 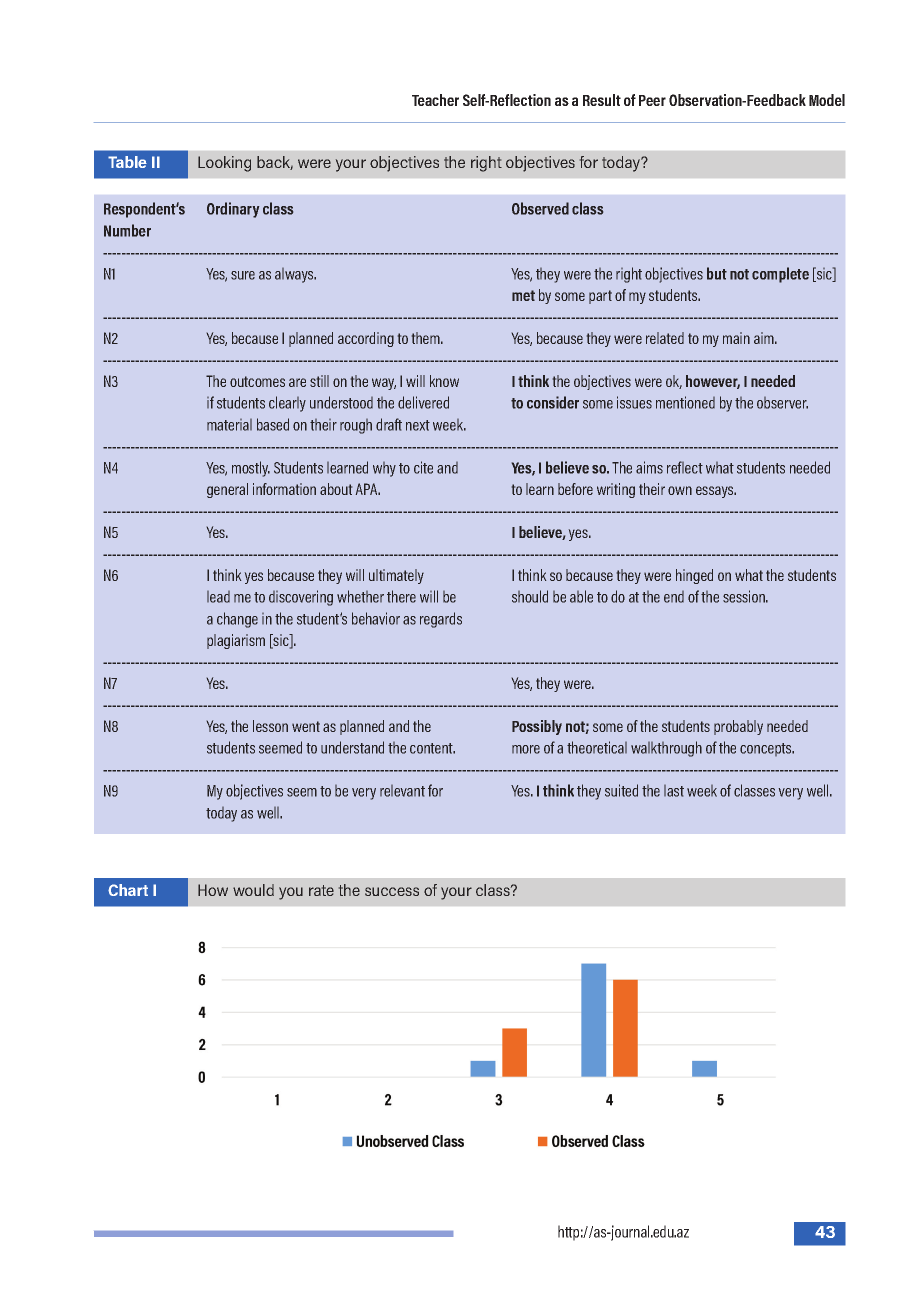 What do you see at coordinates (418, 425) in the screenshot?
I see `next` at bounding box center [418, 425].
